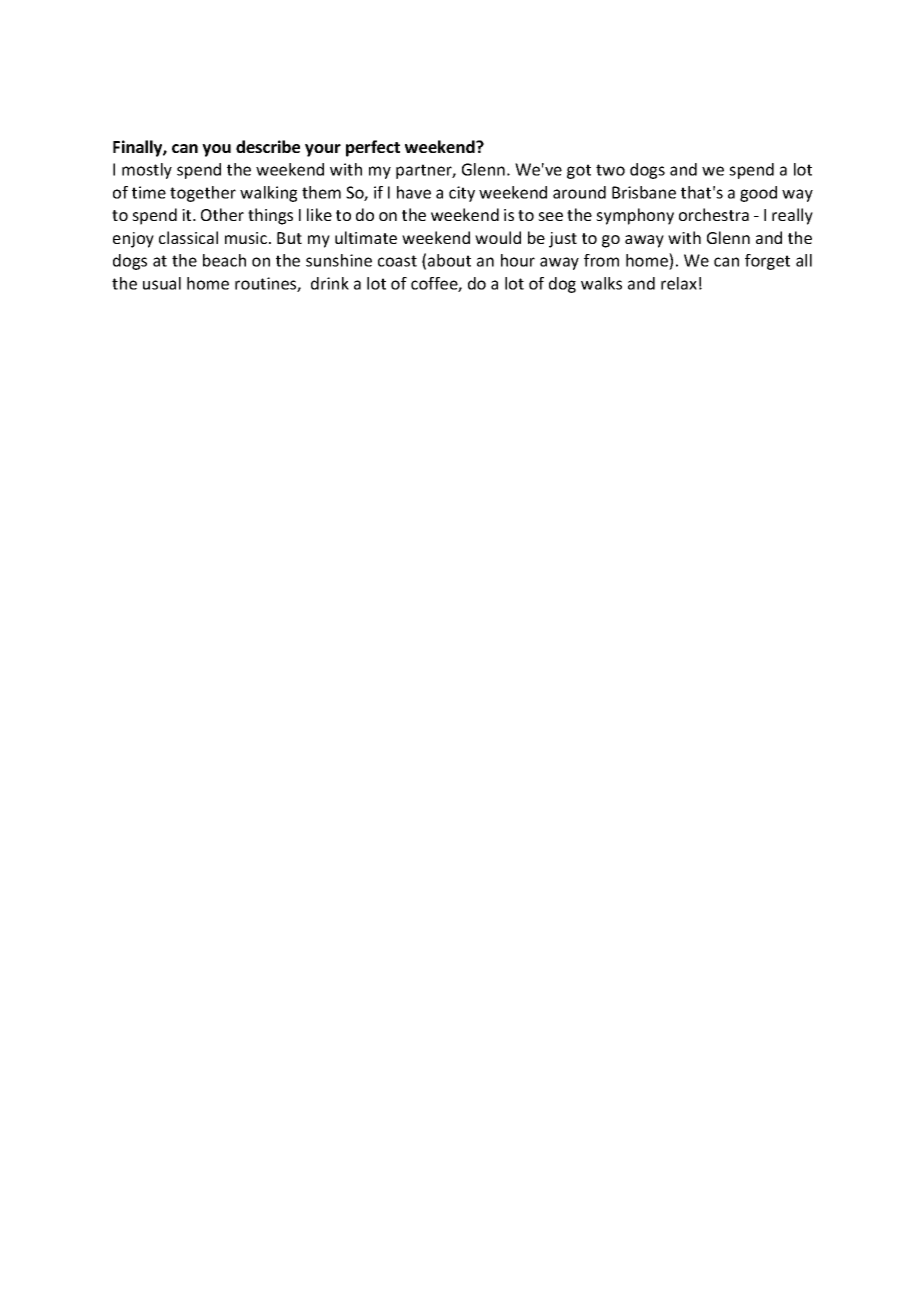 The height and width of the document is (1308, 924). I want to click on would, so click(498, 237).
